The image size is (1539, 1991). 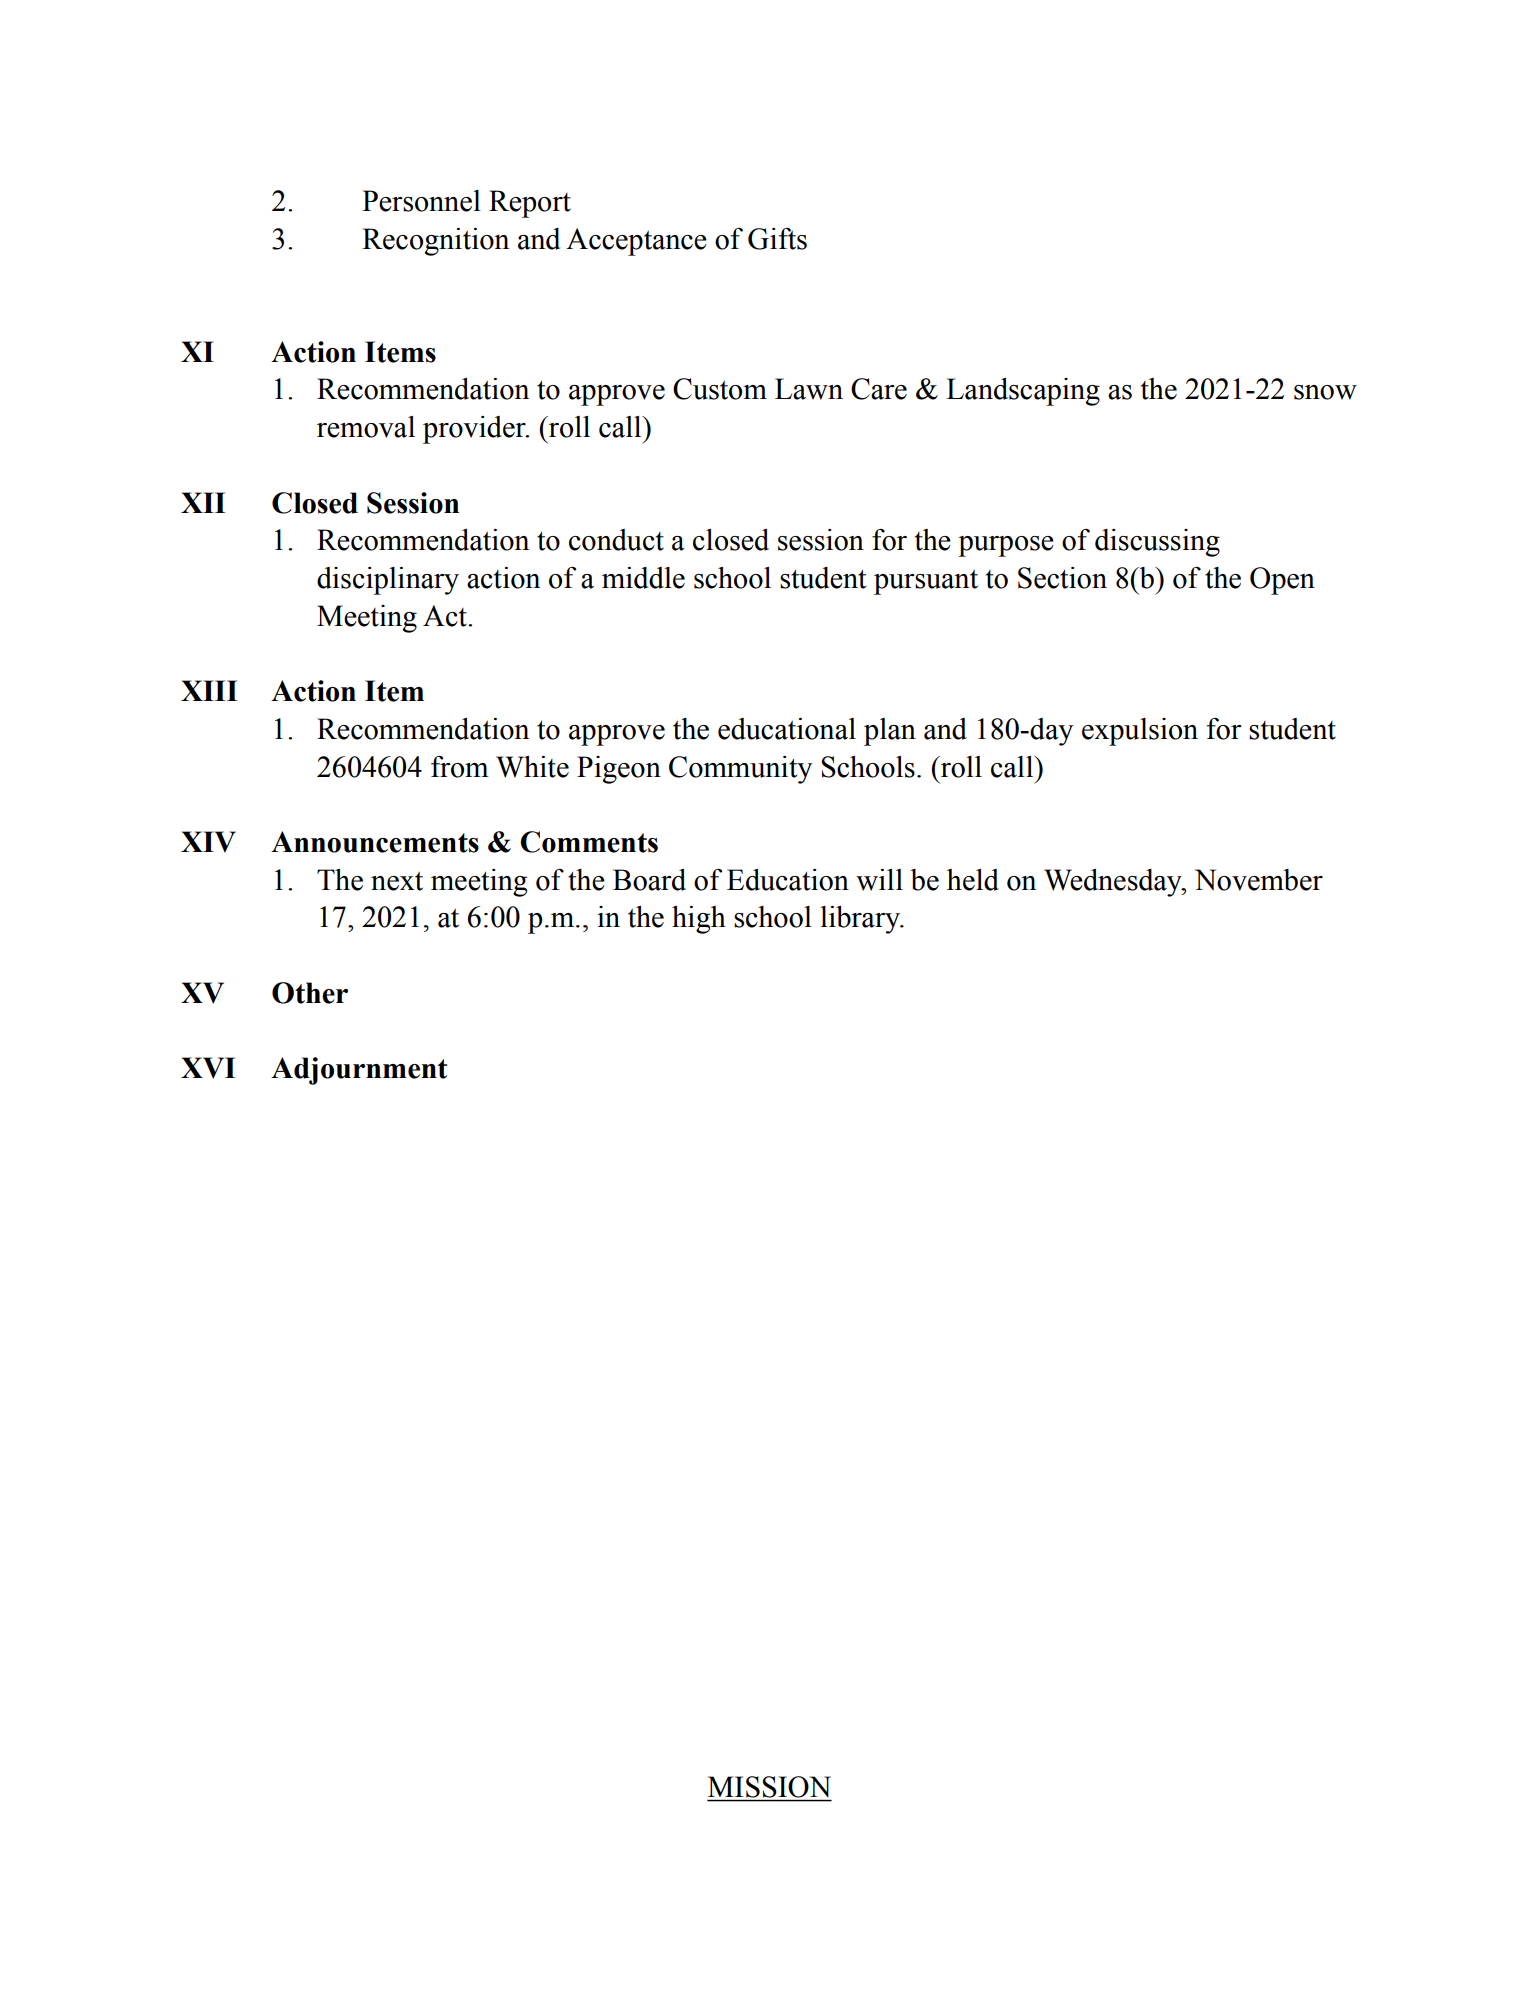 I want to click on Gifts, so click(x=777, y=239).
